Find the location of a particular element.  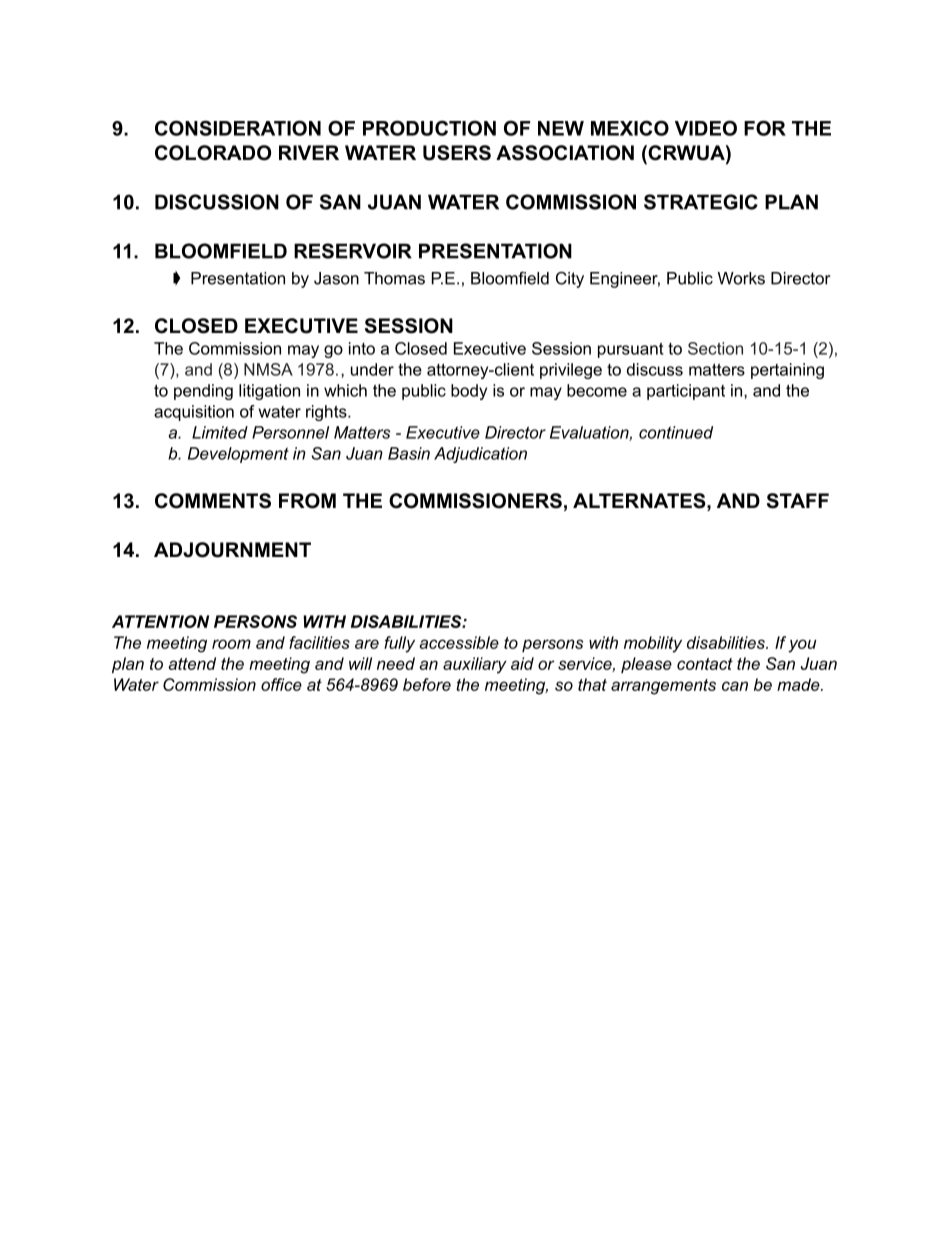

STAFF is located at coordinates (798, 501).
